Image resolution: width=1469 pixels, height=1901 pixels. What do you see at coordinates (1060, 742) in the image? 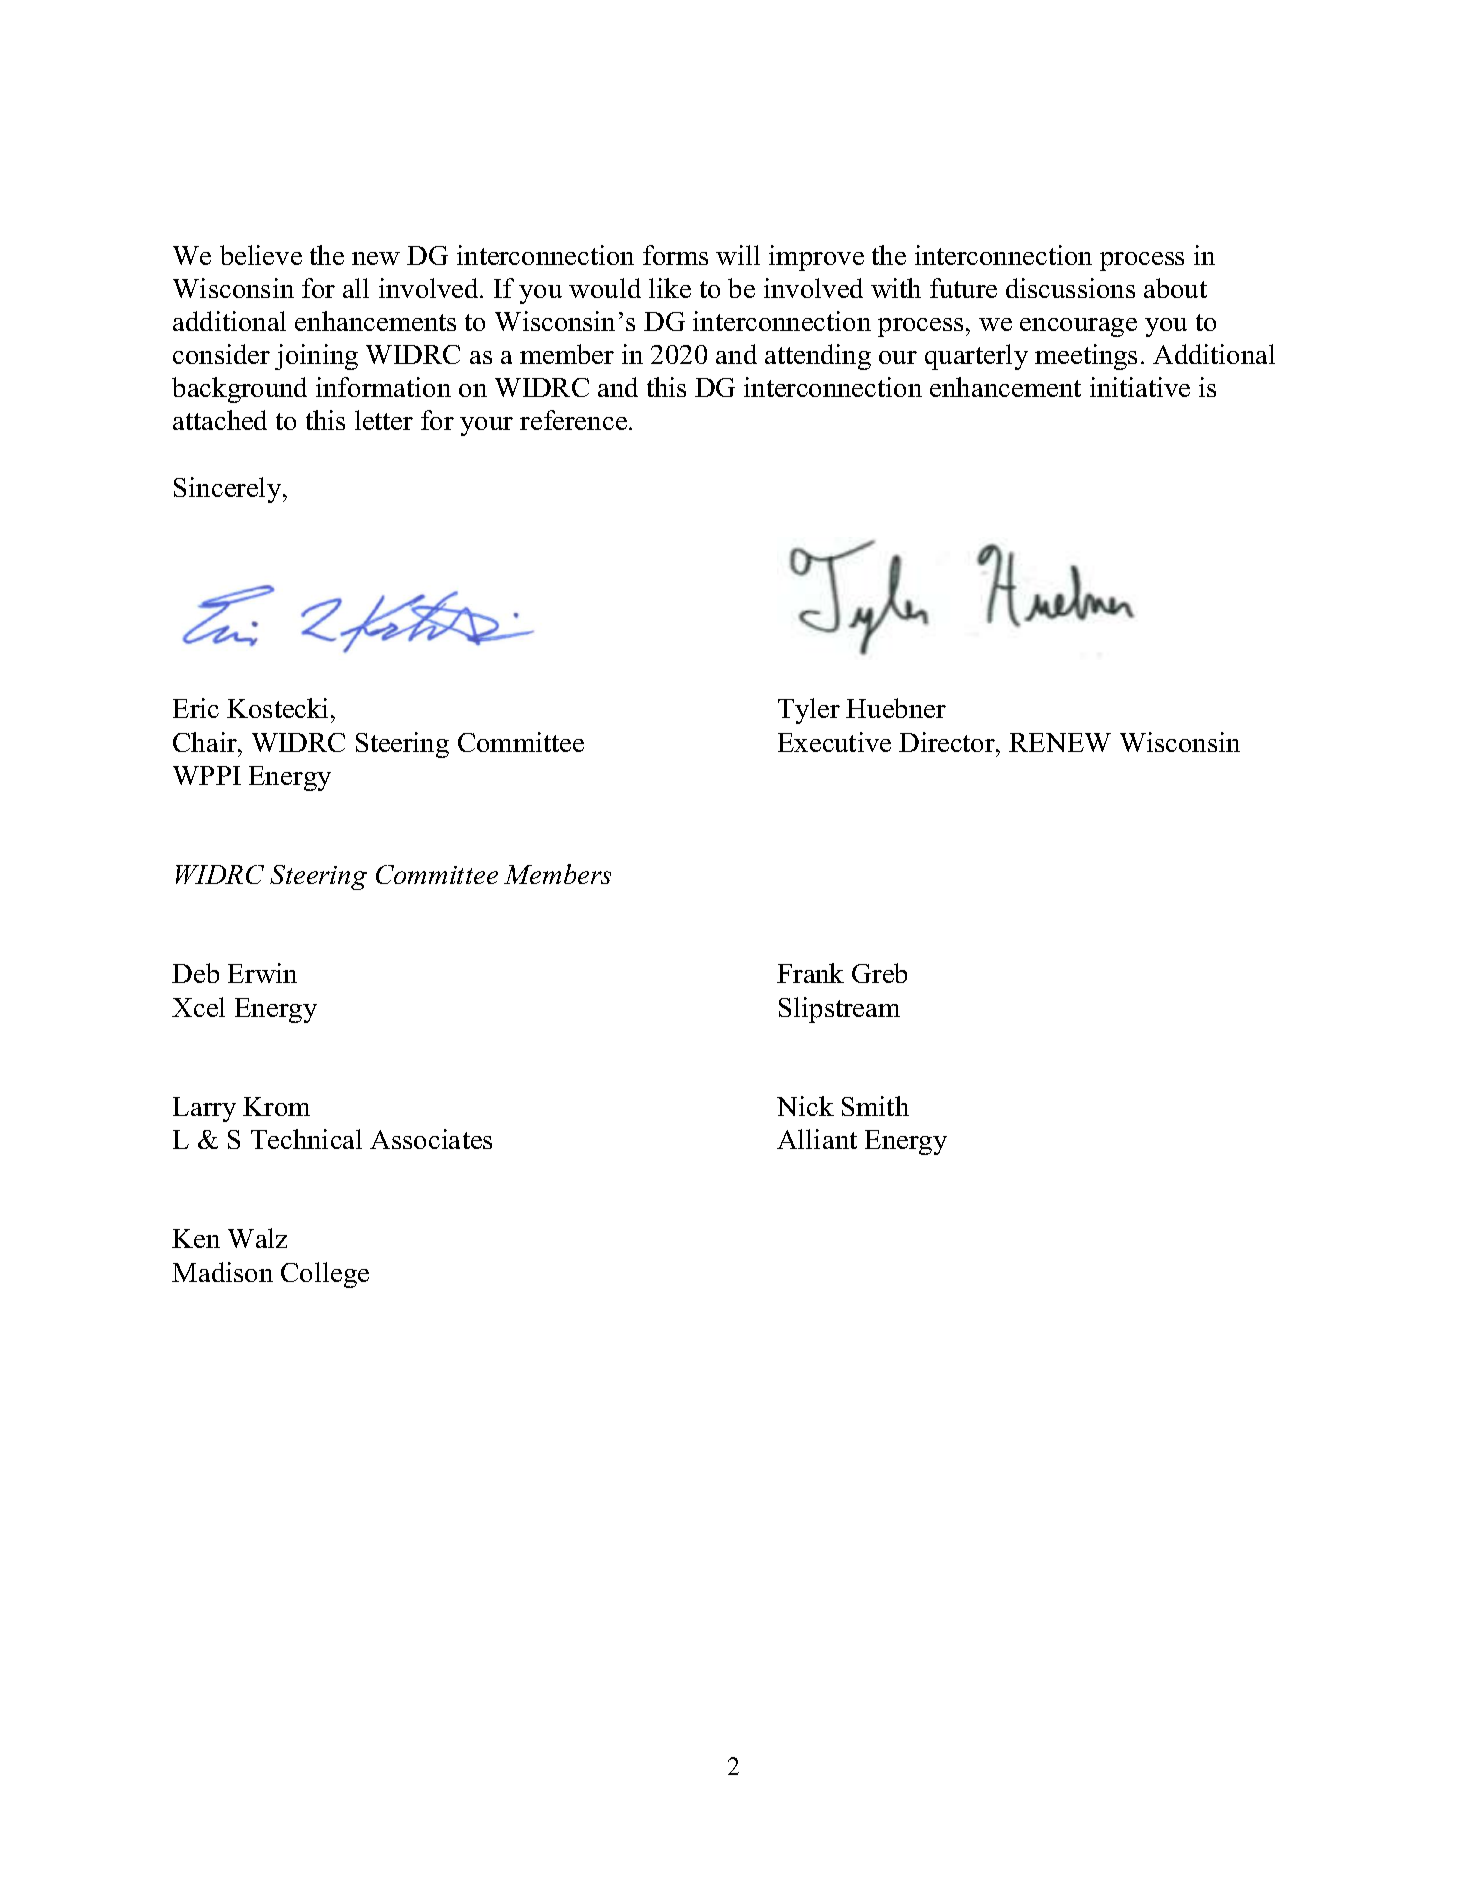
I see `RENEW` at bounding box center [1060, 742].
